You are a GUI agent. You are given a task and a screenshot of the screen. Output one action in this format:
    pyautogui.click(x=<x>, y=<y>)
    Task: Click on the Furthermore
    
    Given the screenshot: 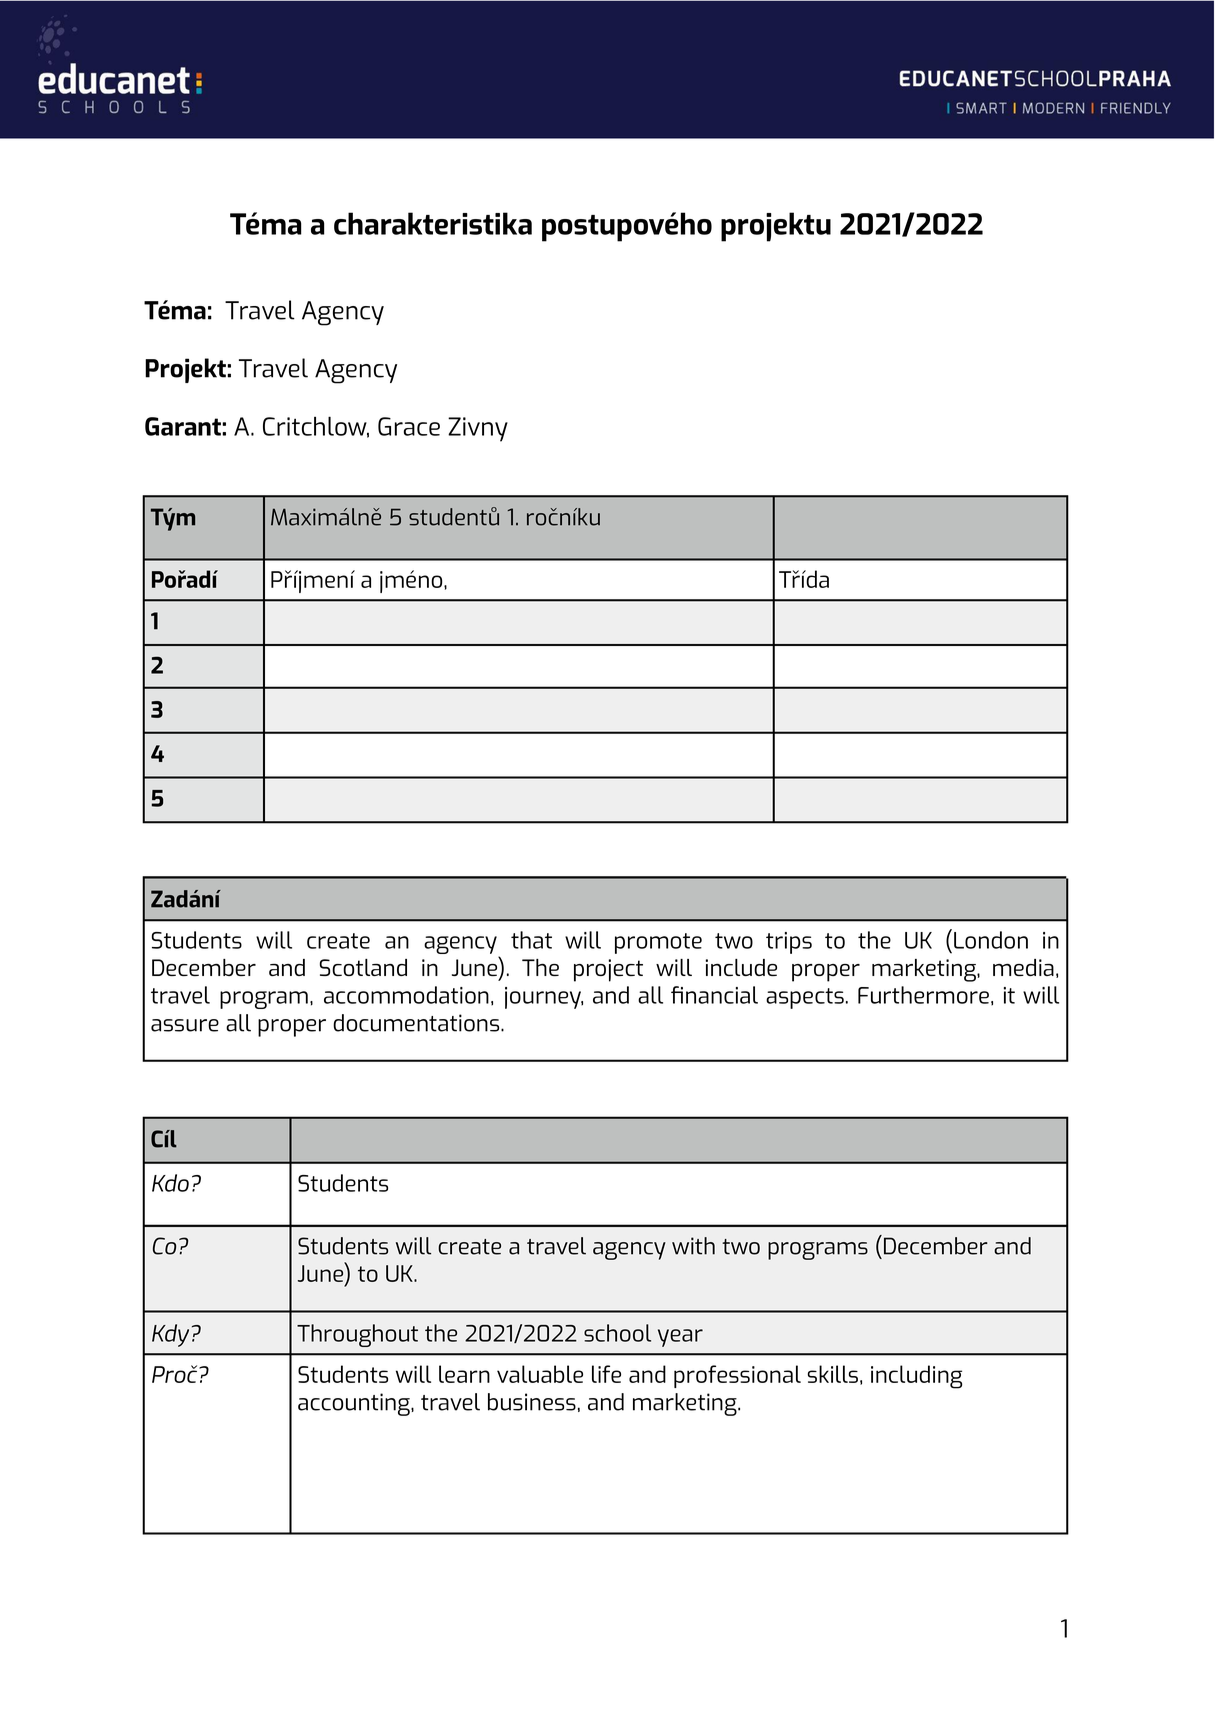 What is the action you would take?
    pyautogui.click(x=923, y=995)
